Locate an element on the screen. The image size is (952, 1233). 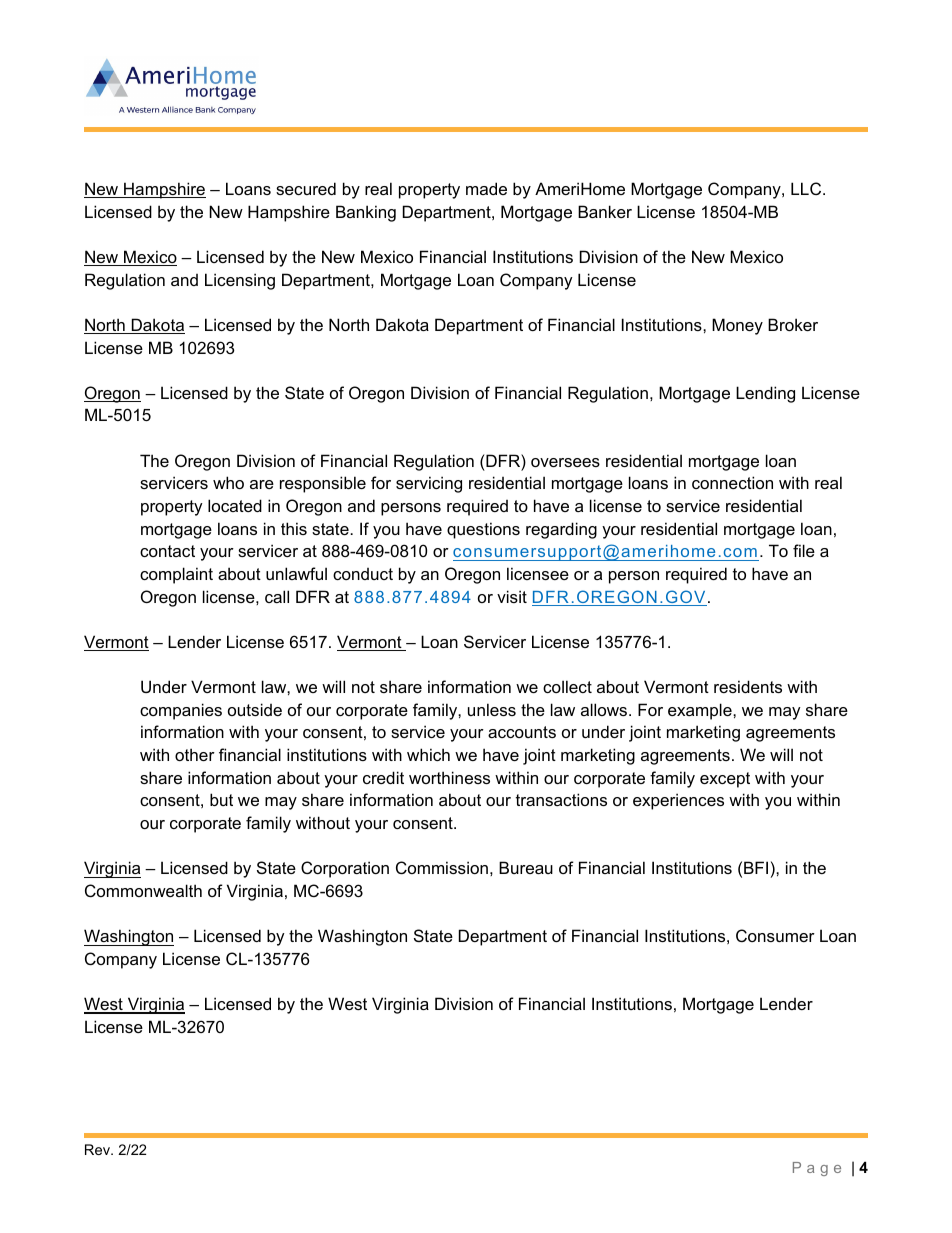
questions is located at coordinates (483, 530).
